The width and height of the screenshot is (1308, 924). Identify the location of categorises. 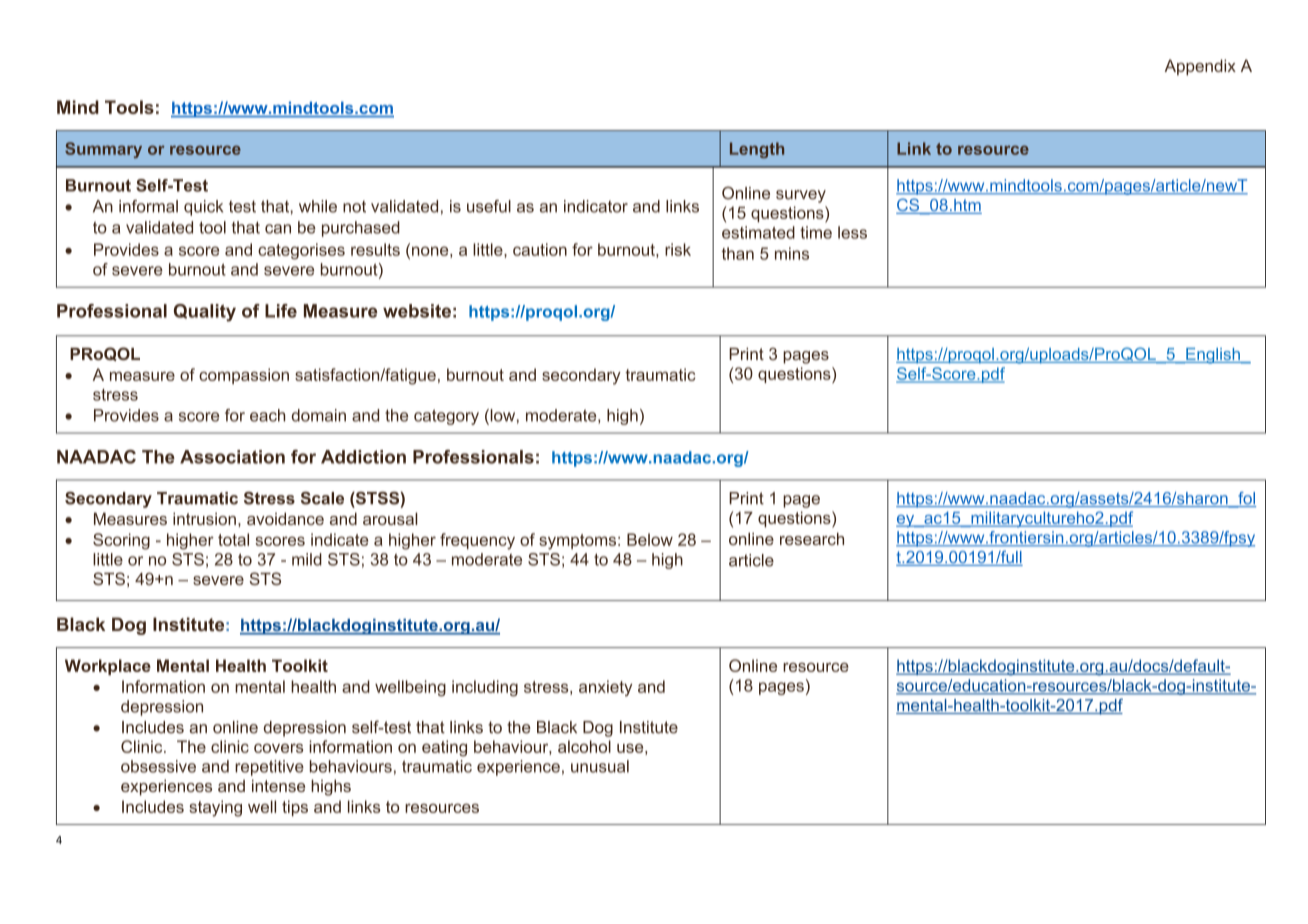
(301, 251).
